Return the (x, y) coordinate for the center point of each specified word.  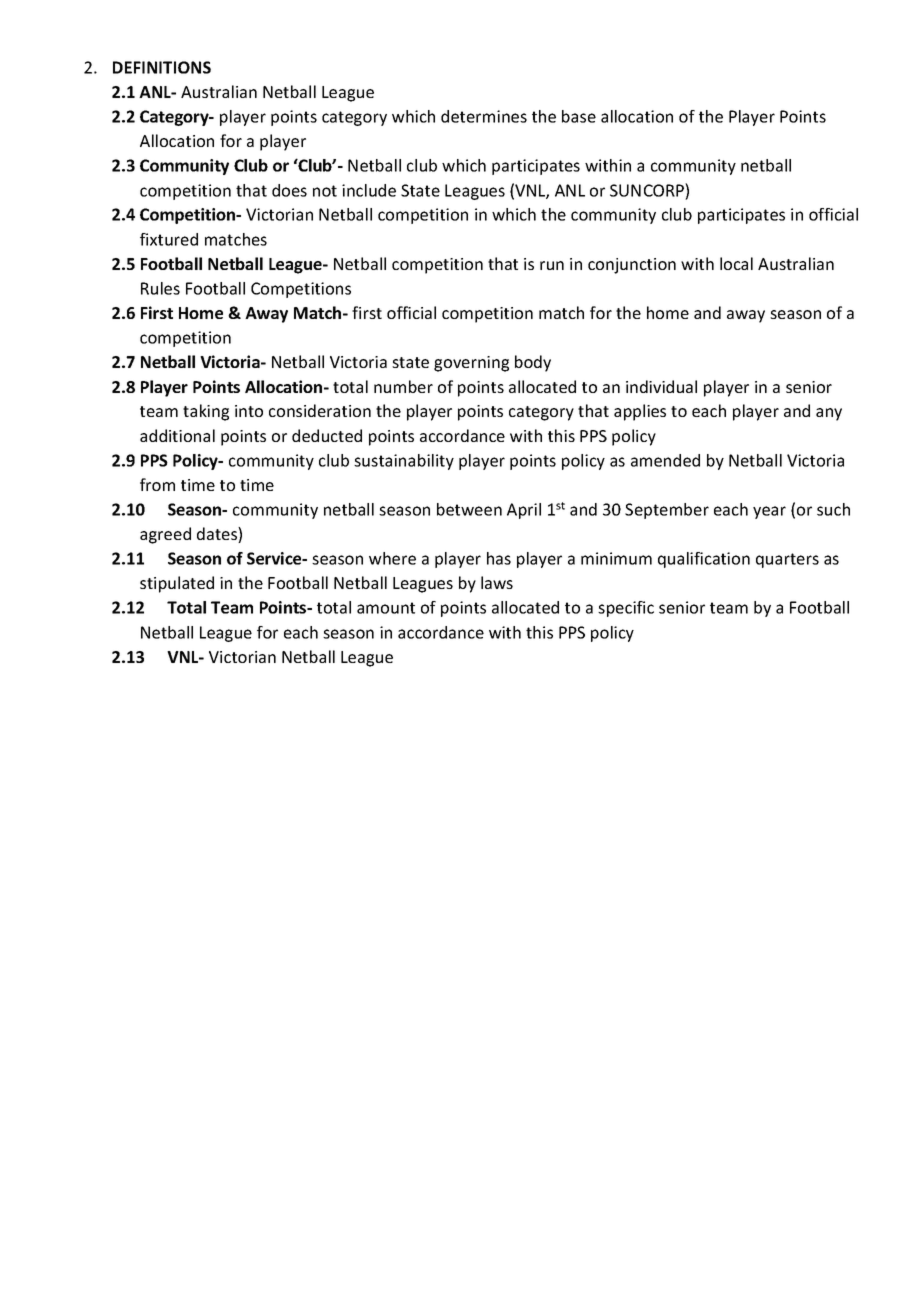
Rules (160, 288)
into (249, 411)
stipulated (177, 584)
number (403, 386)
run (552, 265)
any (829, 414)
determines (484, 116)
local (736, 263)
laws (497, 582)
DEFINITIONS (162, 67)
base (579, 116)
